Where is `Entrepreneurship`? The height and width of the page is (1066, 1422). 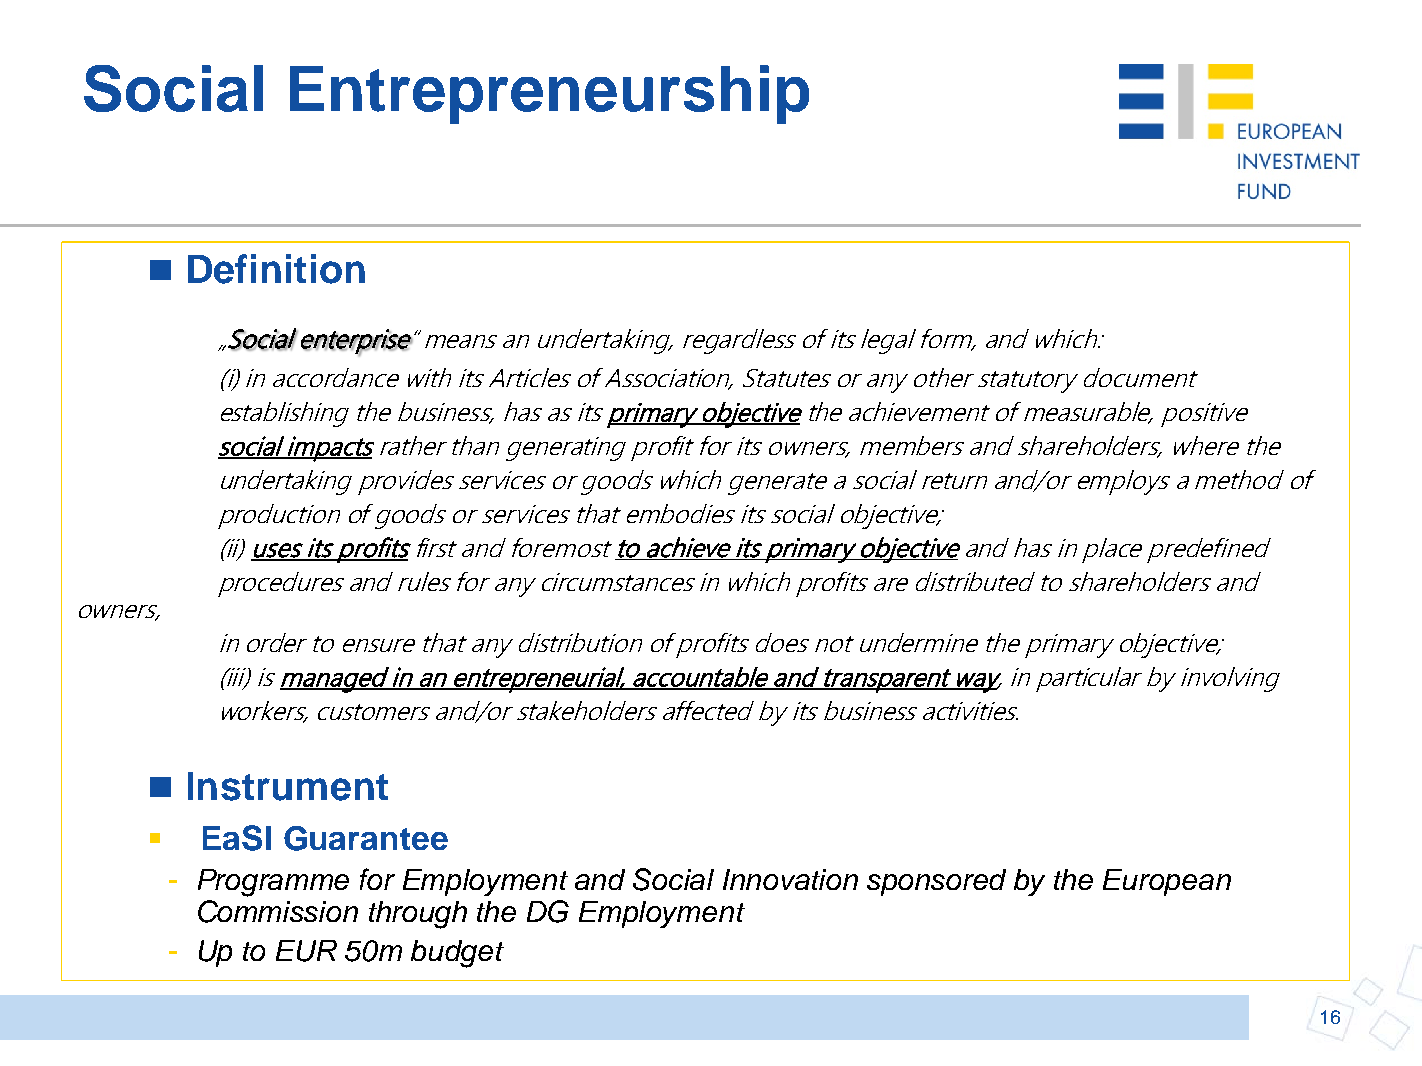 Entrepreneurship is located at coordinates (549, 94).
